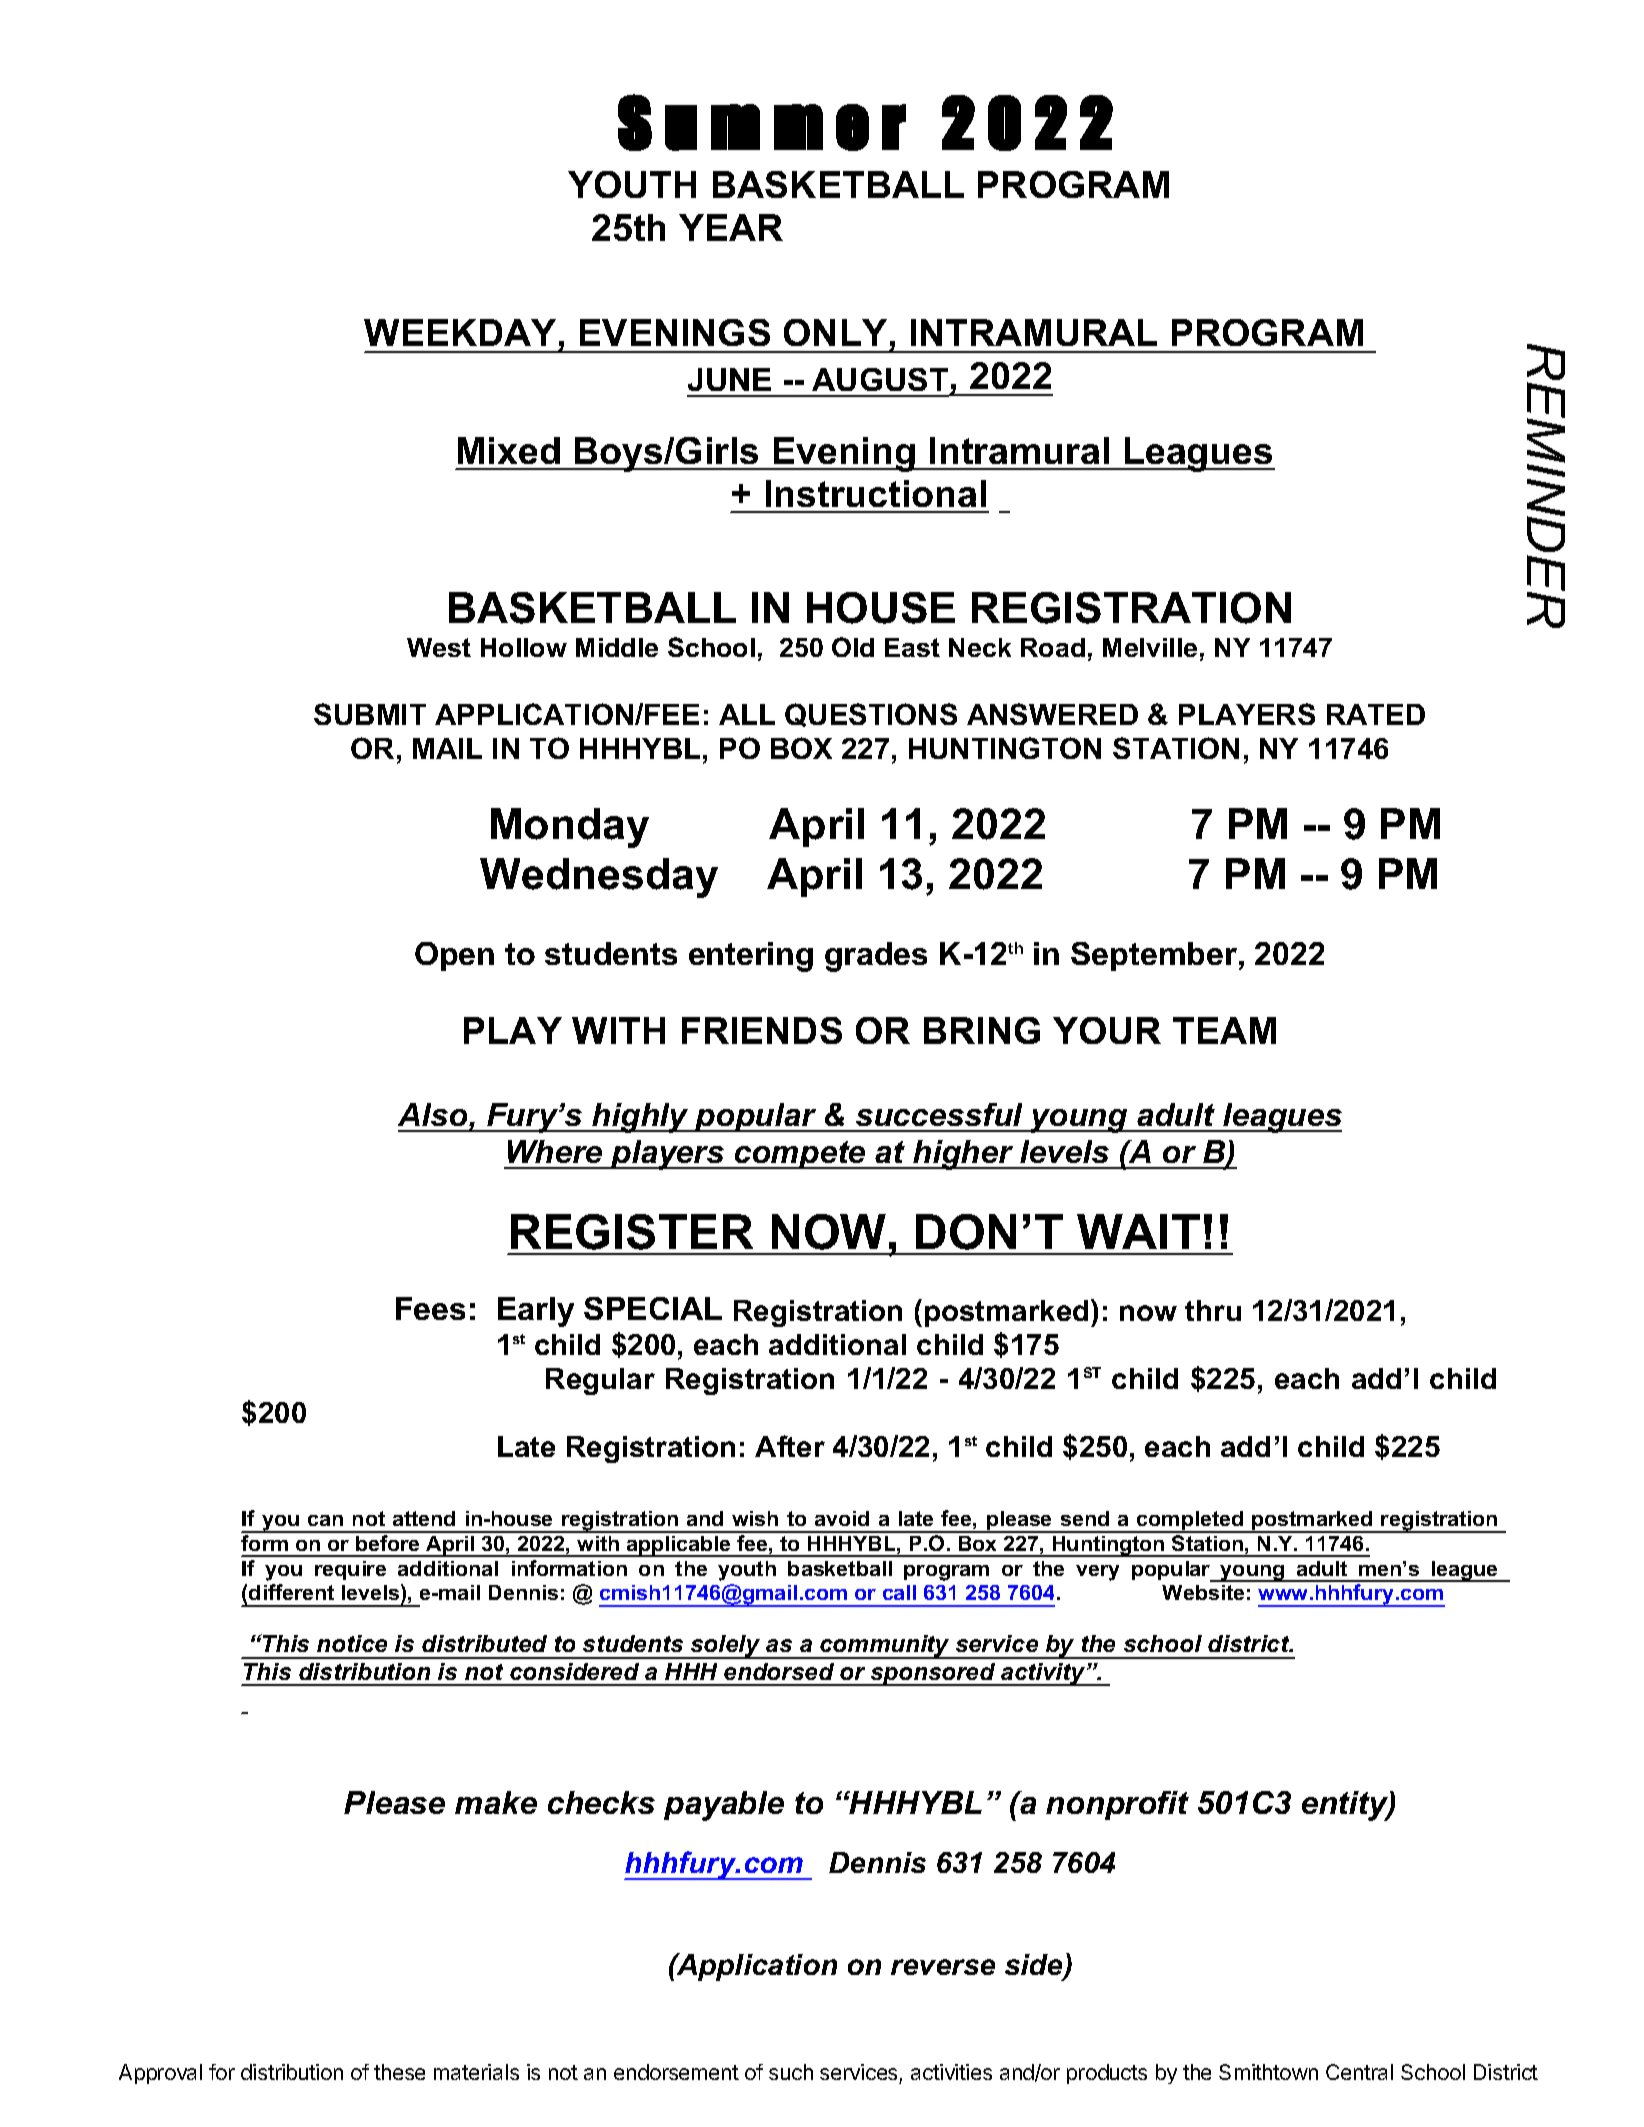 The image size is (1644, 2127). I want to click on Fees, so click(430, 1308).
